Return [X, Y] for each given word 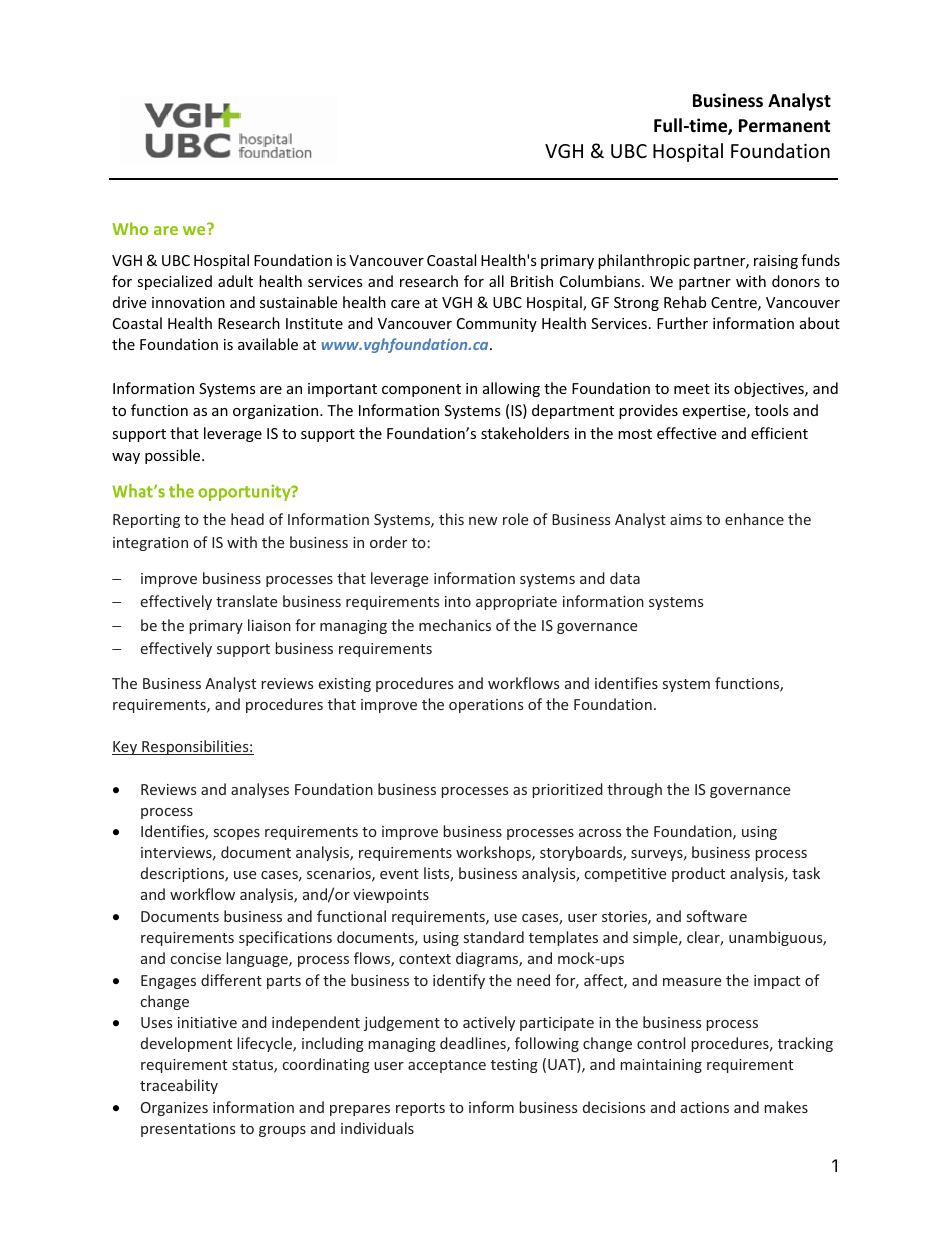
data [625, 578]
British [532, 281]
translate [246, 601]
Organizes [174, 1109]
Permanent [784, 126]
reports [420, 1109]
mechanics [455, 625]
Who [130, 228]
